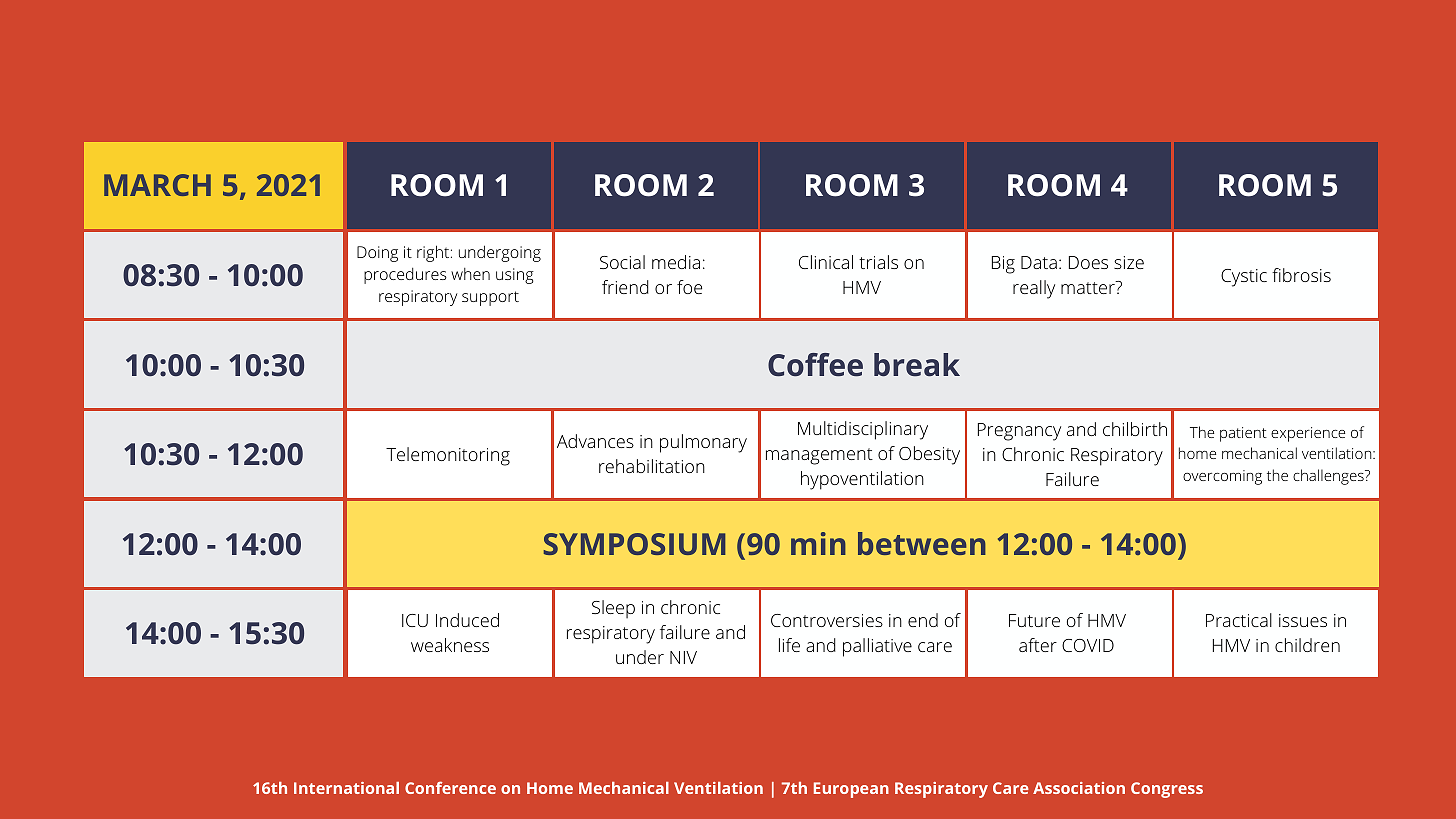 The width and height of the screenshot is (1456, 819). I want to click on Congress, so click(1167, 790).
